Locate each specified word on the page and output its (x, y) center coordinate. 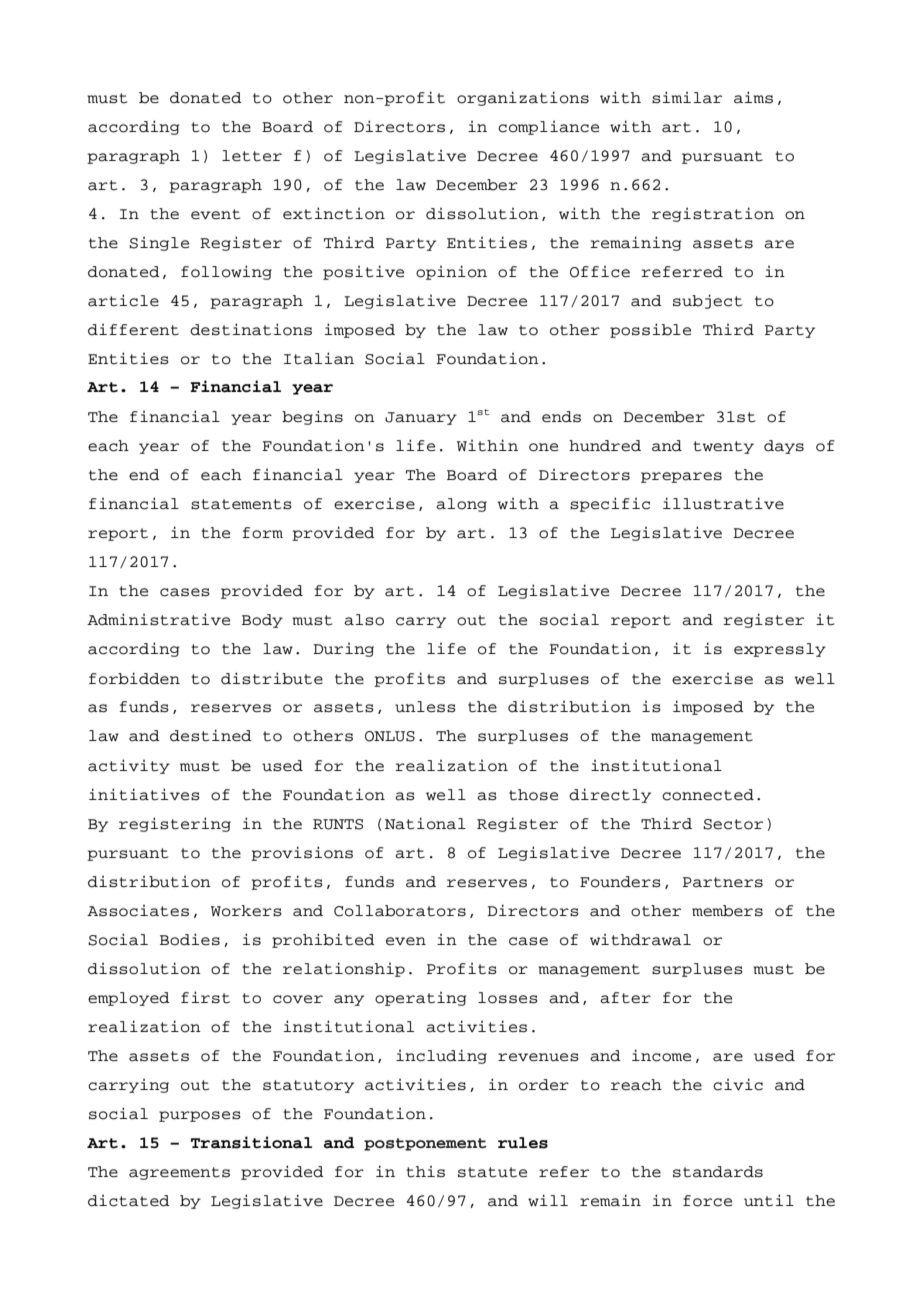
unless (425, 707)
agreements (179, 1173)
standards (718, 1172)
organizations (523, 98)
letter (252, 156)
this (425, 1171)
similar (687, 97)
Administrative (158, 619)
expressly (780, 650)
